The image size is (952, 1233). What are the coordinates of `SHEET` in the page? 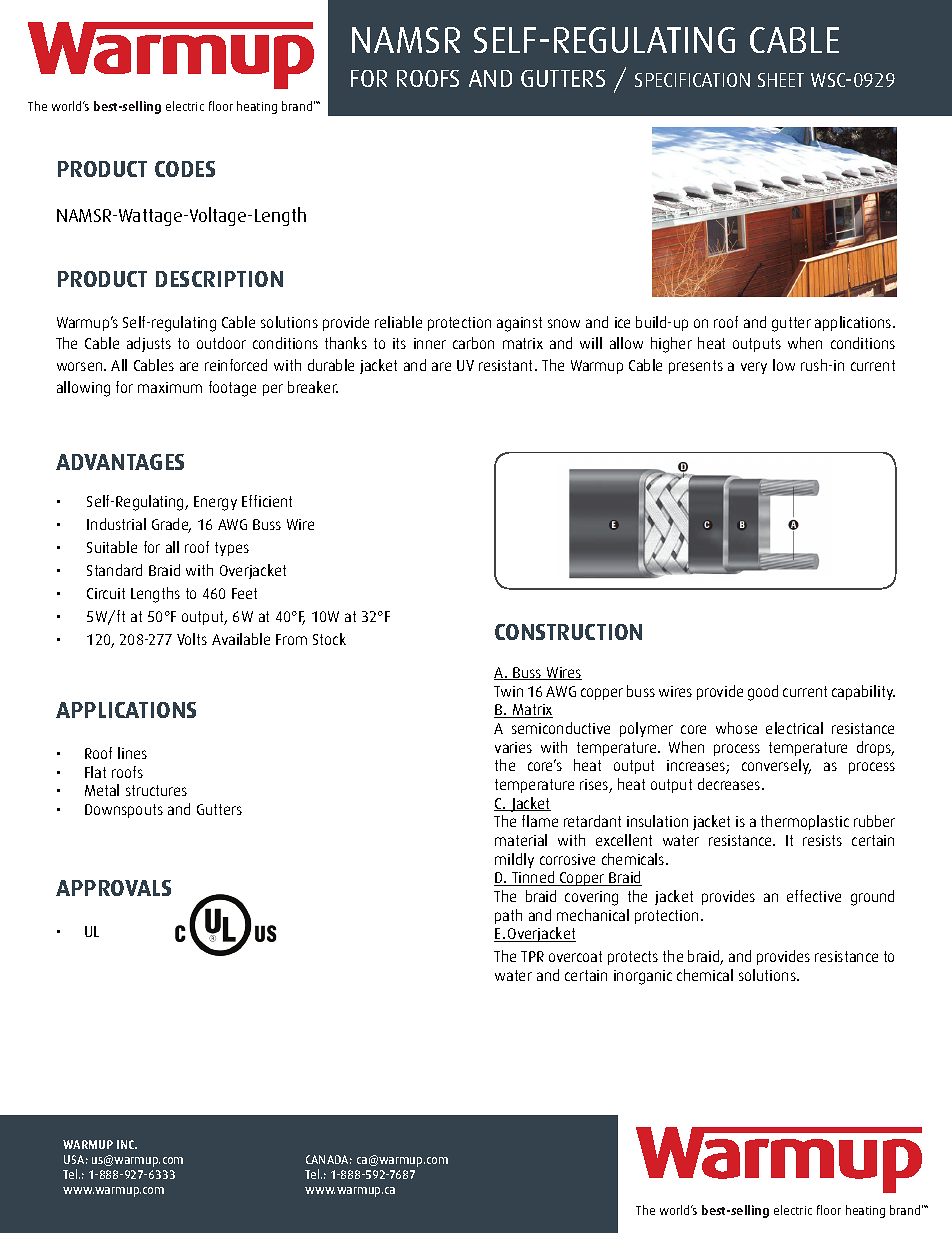 It's located at (781, 80).
